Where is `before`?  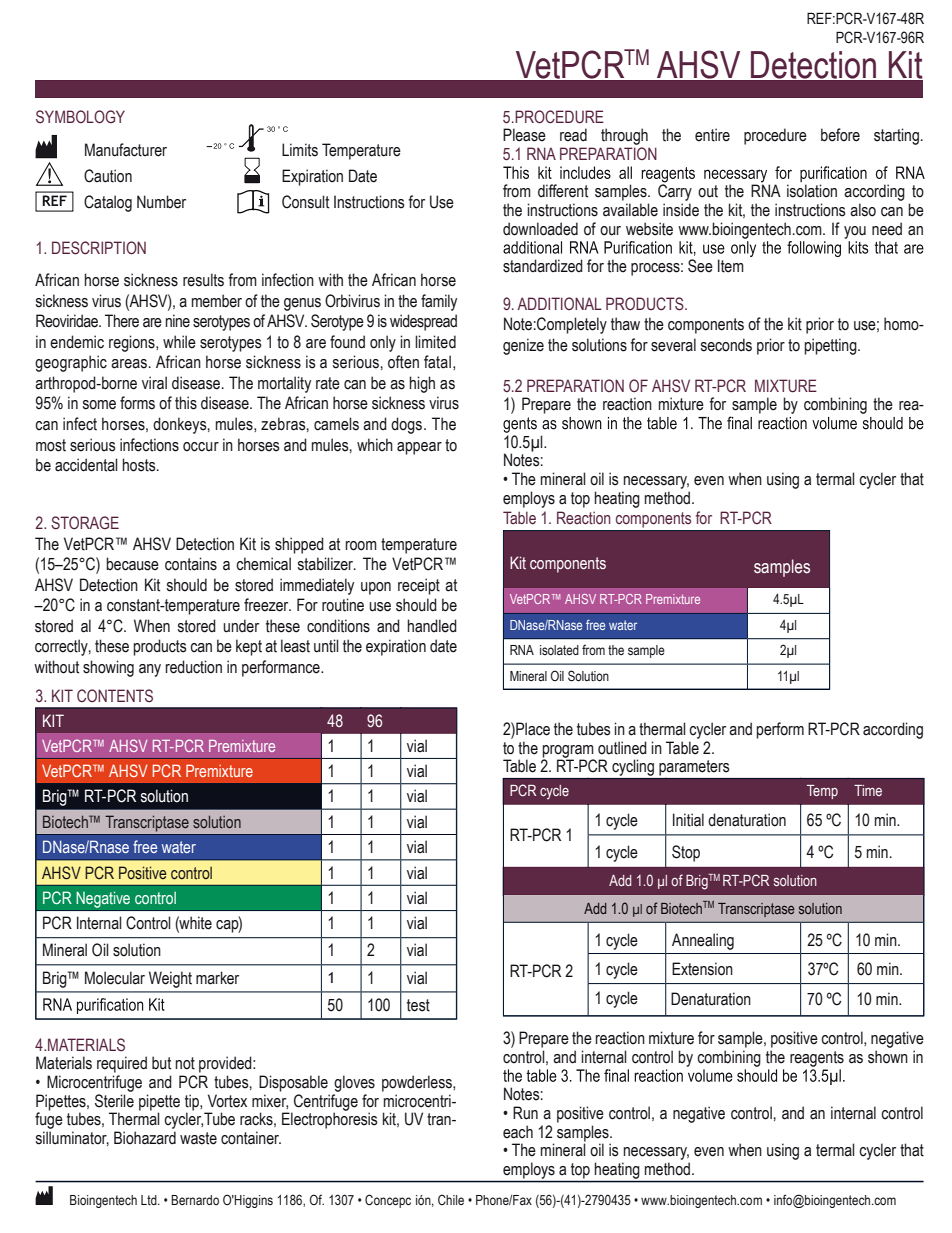
before is located at coordinates (840, 135).
